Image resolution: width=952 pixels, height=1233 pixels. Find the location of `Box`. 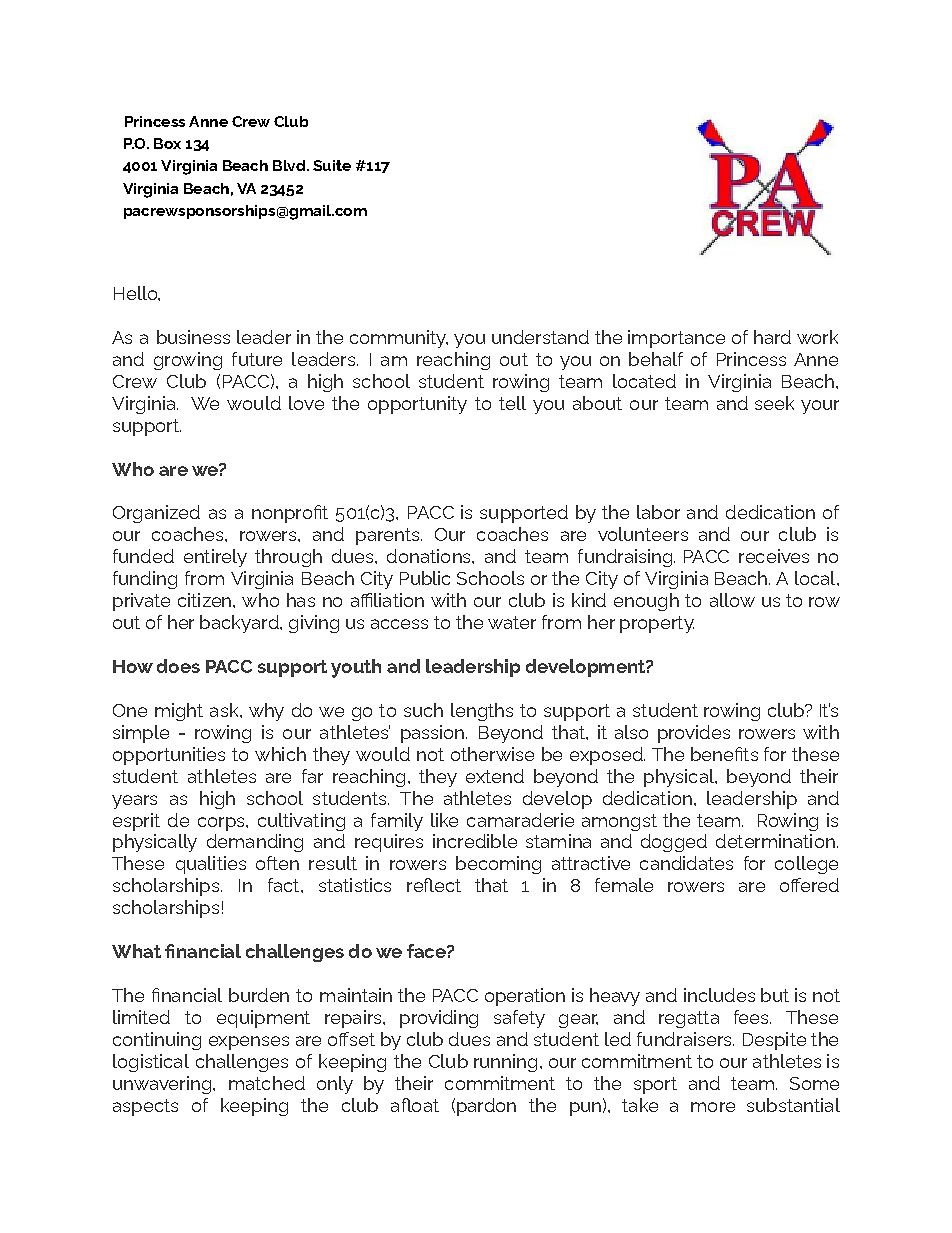

Box is located at coordinates (167, 143).
